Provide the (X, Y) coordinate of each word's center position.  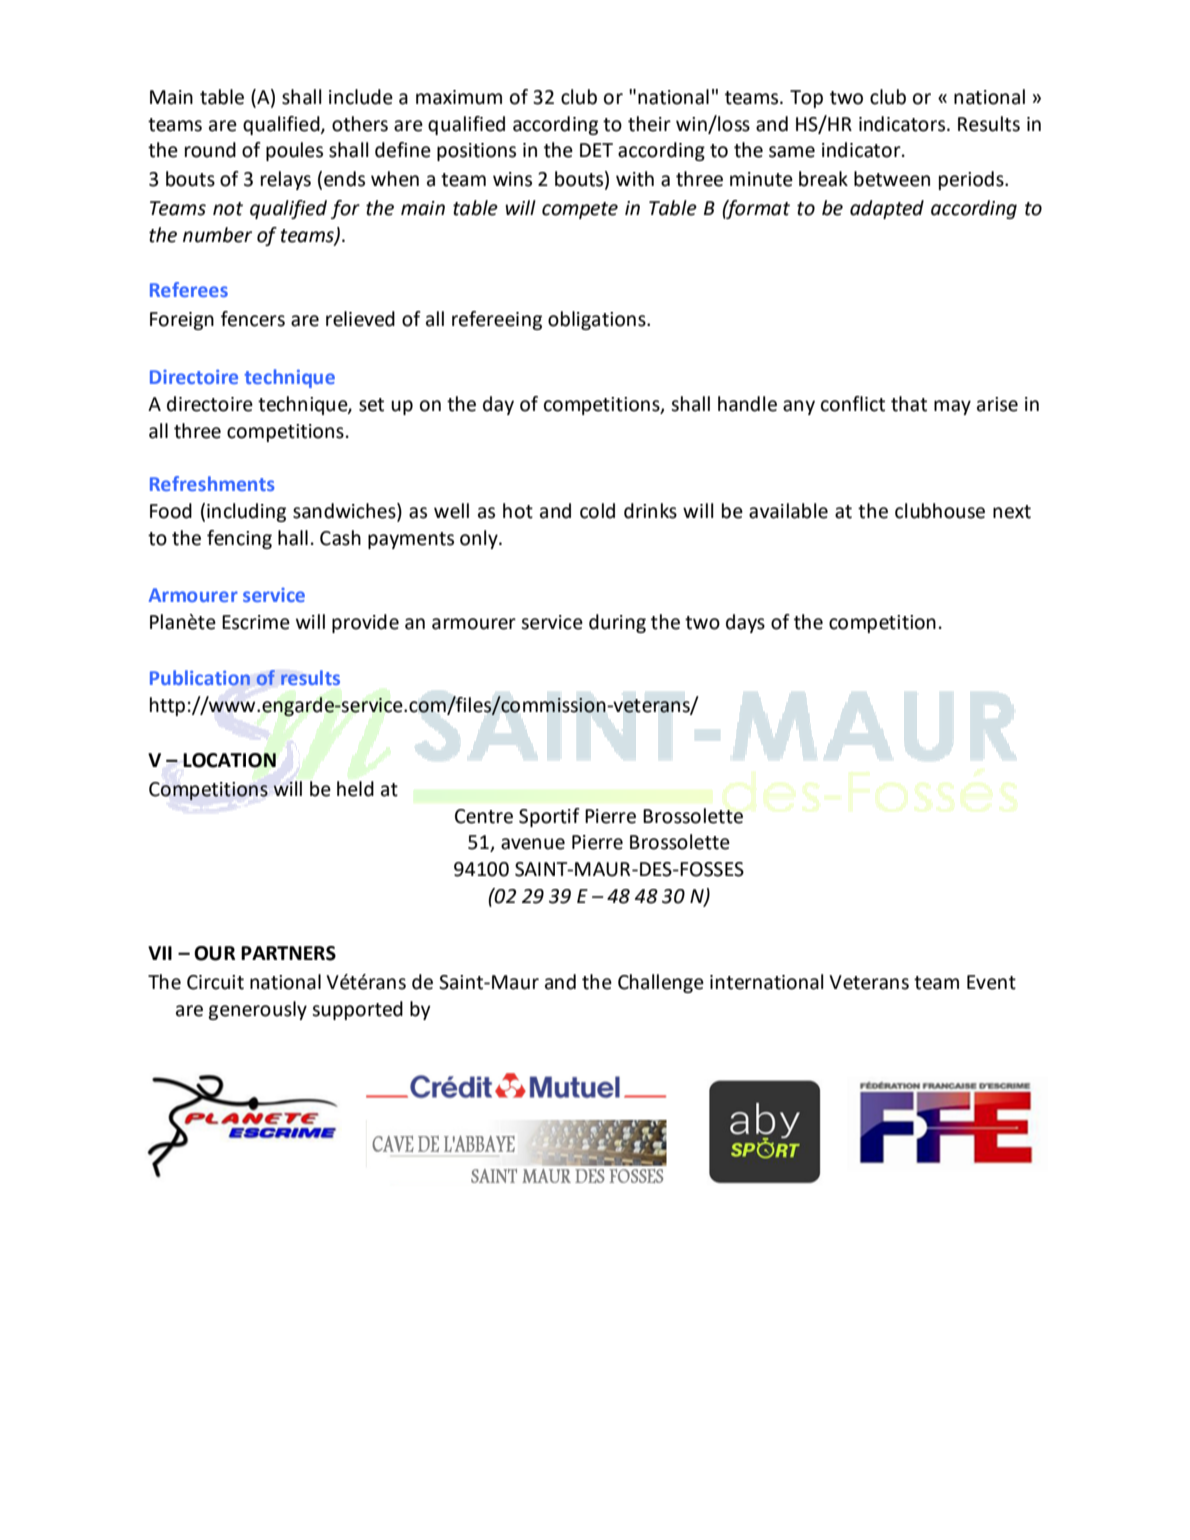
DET (596, 150)
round (210, 150)
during (617, 623)
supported (357, 1010)
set (371, 405)
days (745, 623)
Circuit (215, 982)
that (909, 404)
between (892, 179)
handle (747, 404)
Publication (200, 678)
